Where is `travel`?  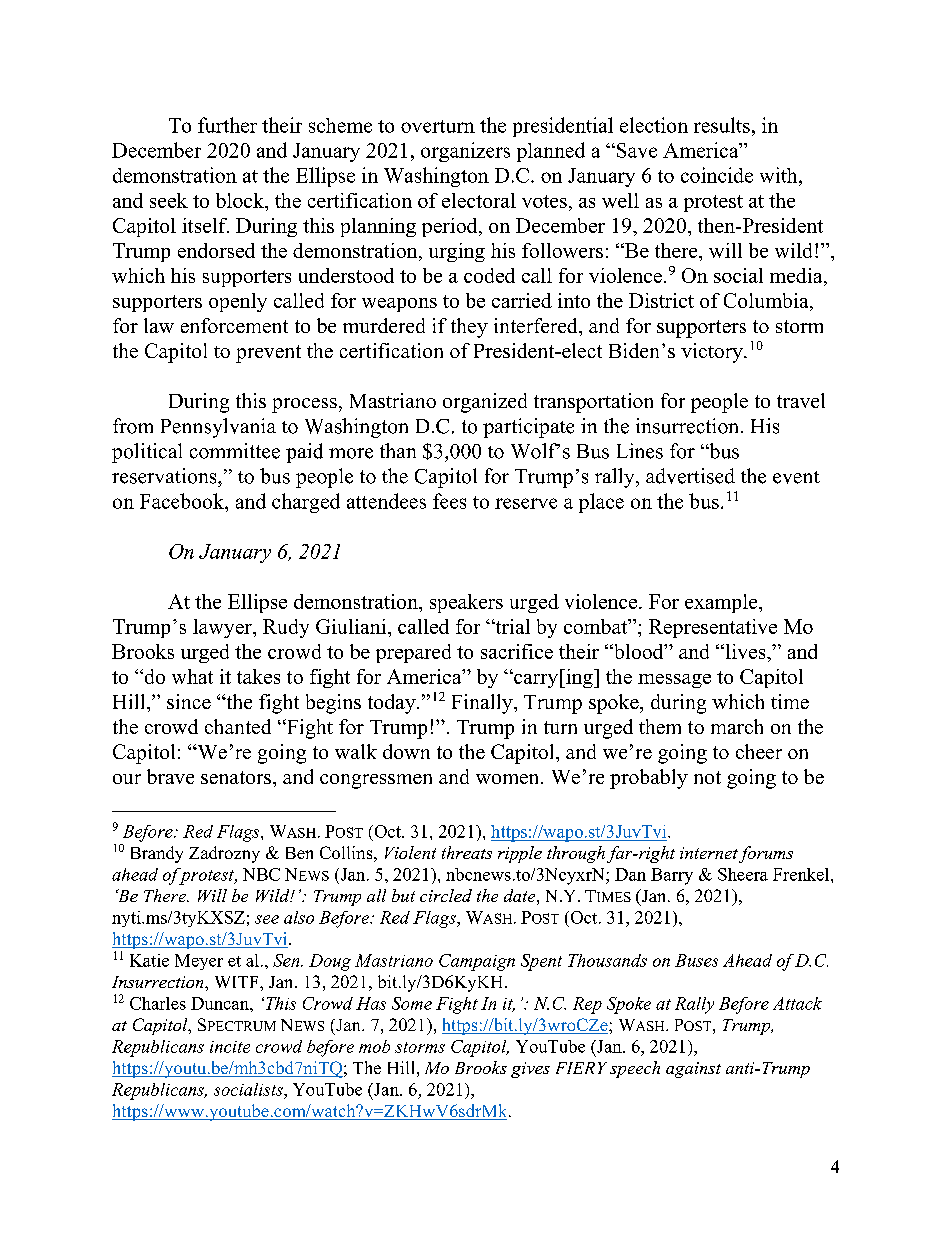
travel is located at coordinates (801, 400).
